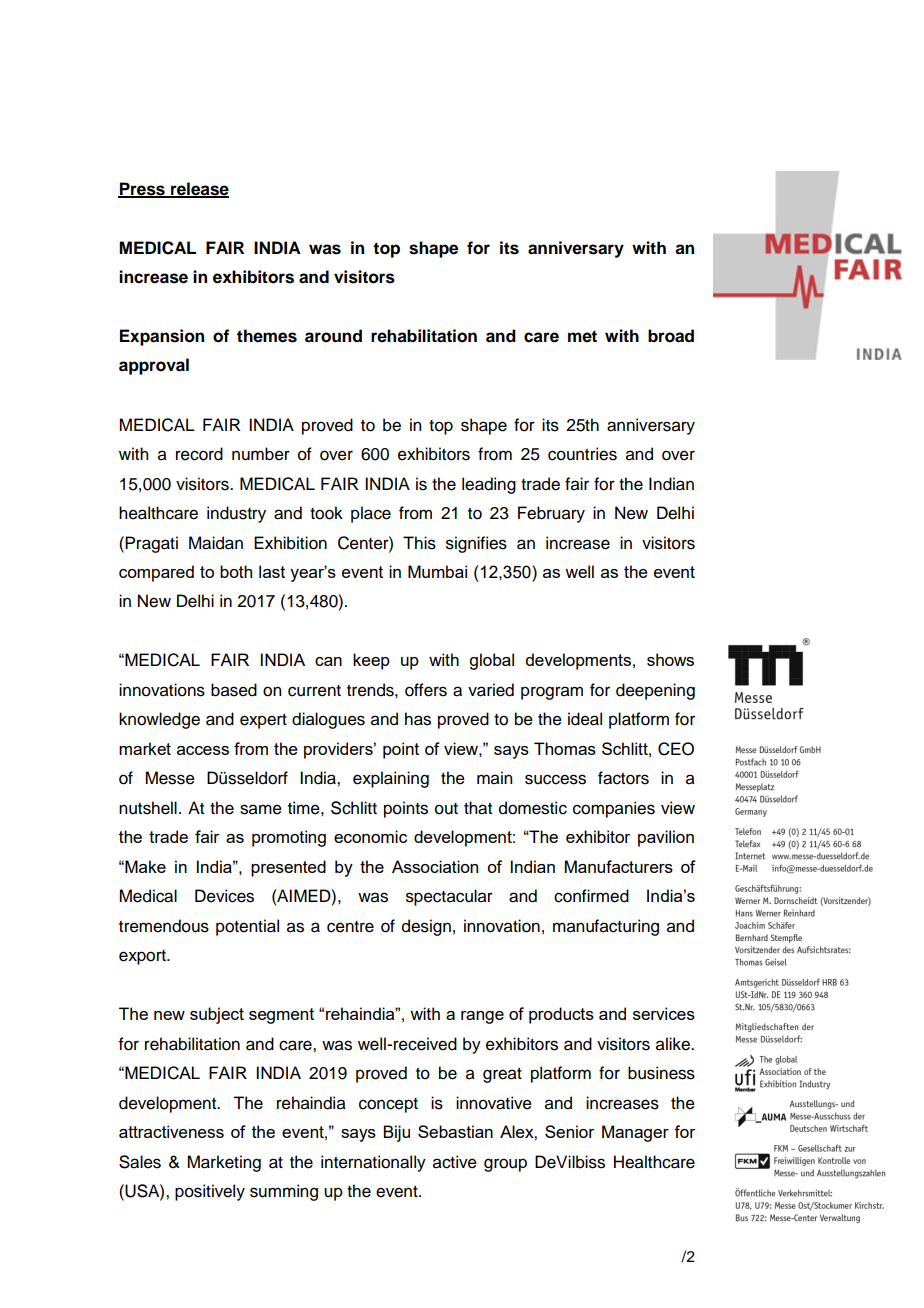 This screenshot has height=1308, width=924. I want to click on Devices, so click(224, 896).
